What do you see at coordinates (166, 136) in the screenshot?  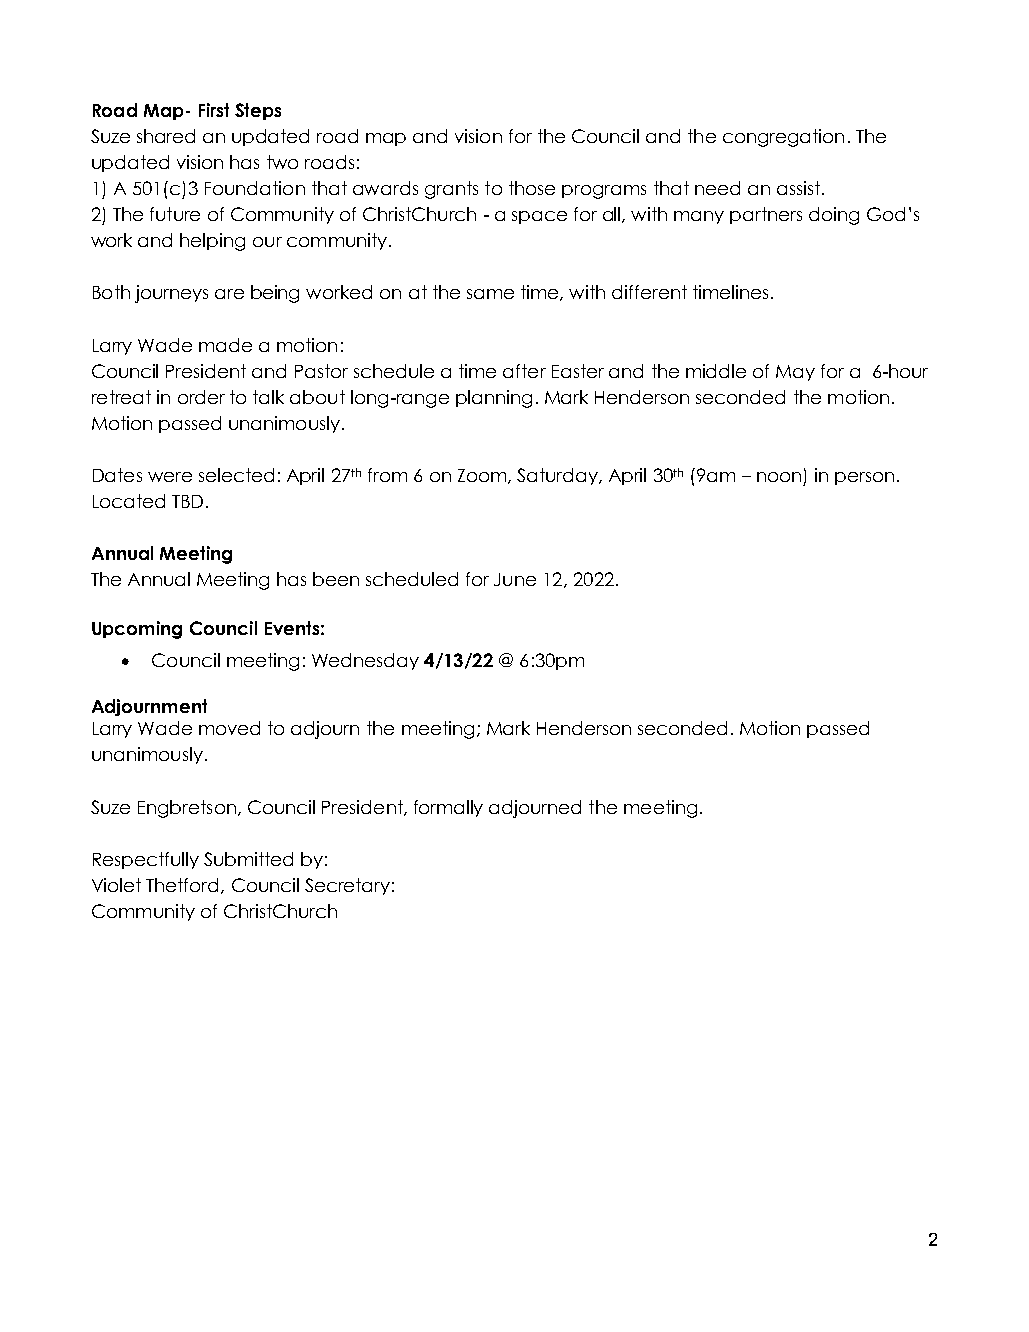 I see `shared` at bounding box center [166, 136].
